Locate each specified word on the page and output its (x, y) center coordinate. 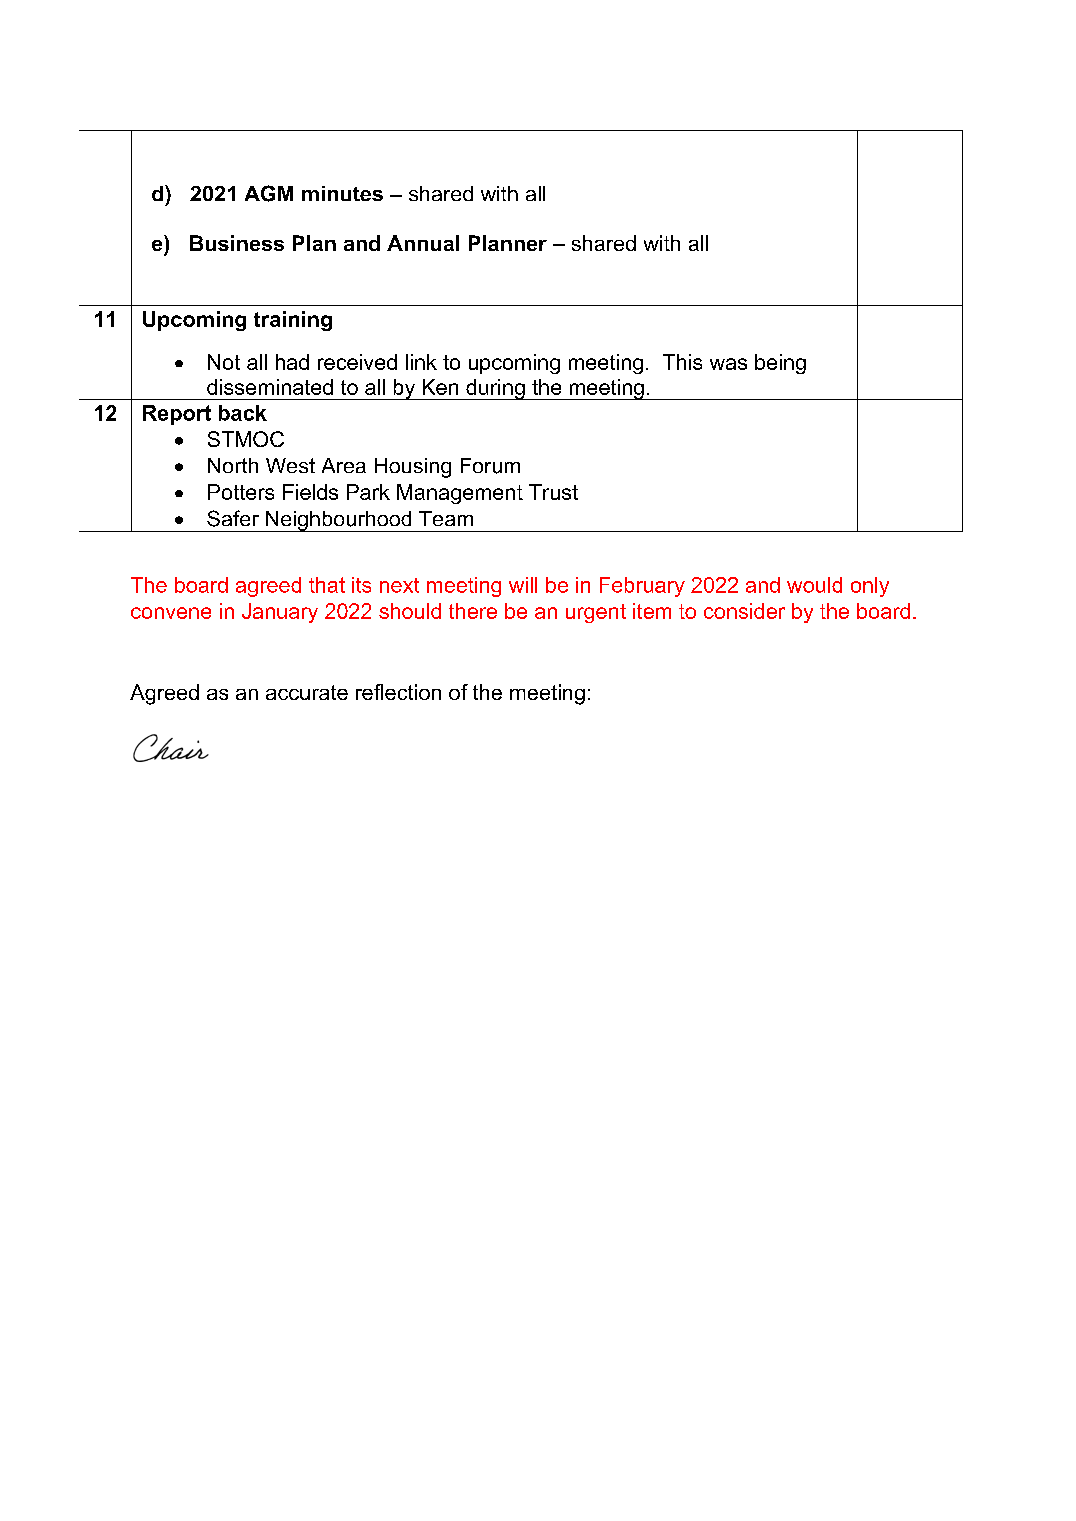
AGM (269, 193)
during (495, 389)
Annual (423, 243)
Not (224, 362)
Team (446, 518)
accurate (307, 692)
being (780, 364)
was (728, 364)
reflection (398, 692)
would (814, 585)
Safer (233, 518)
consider (744, 611)
